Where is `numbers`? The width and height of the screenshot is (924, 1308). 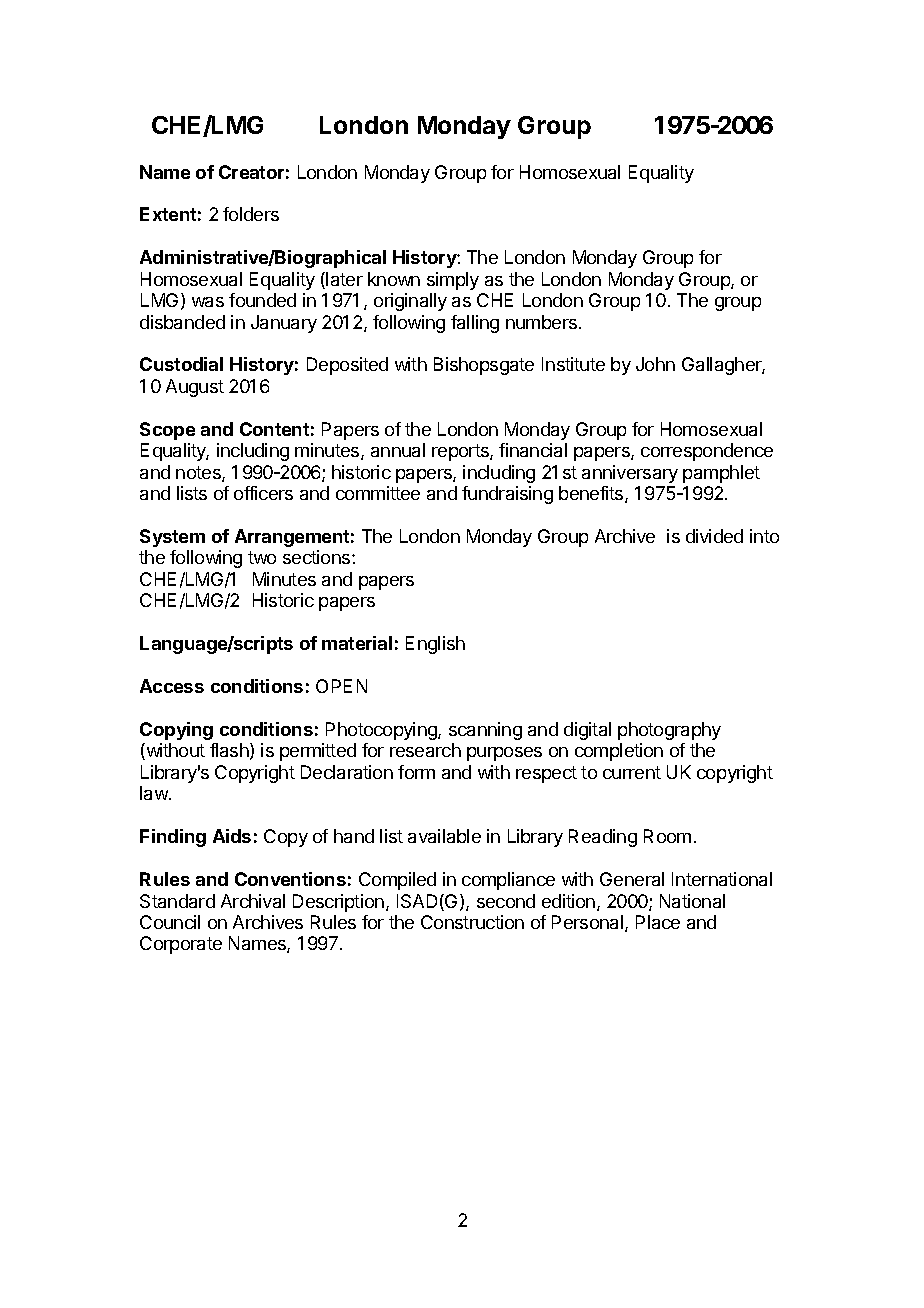 numbers is located at coordinates (541, 322).
